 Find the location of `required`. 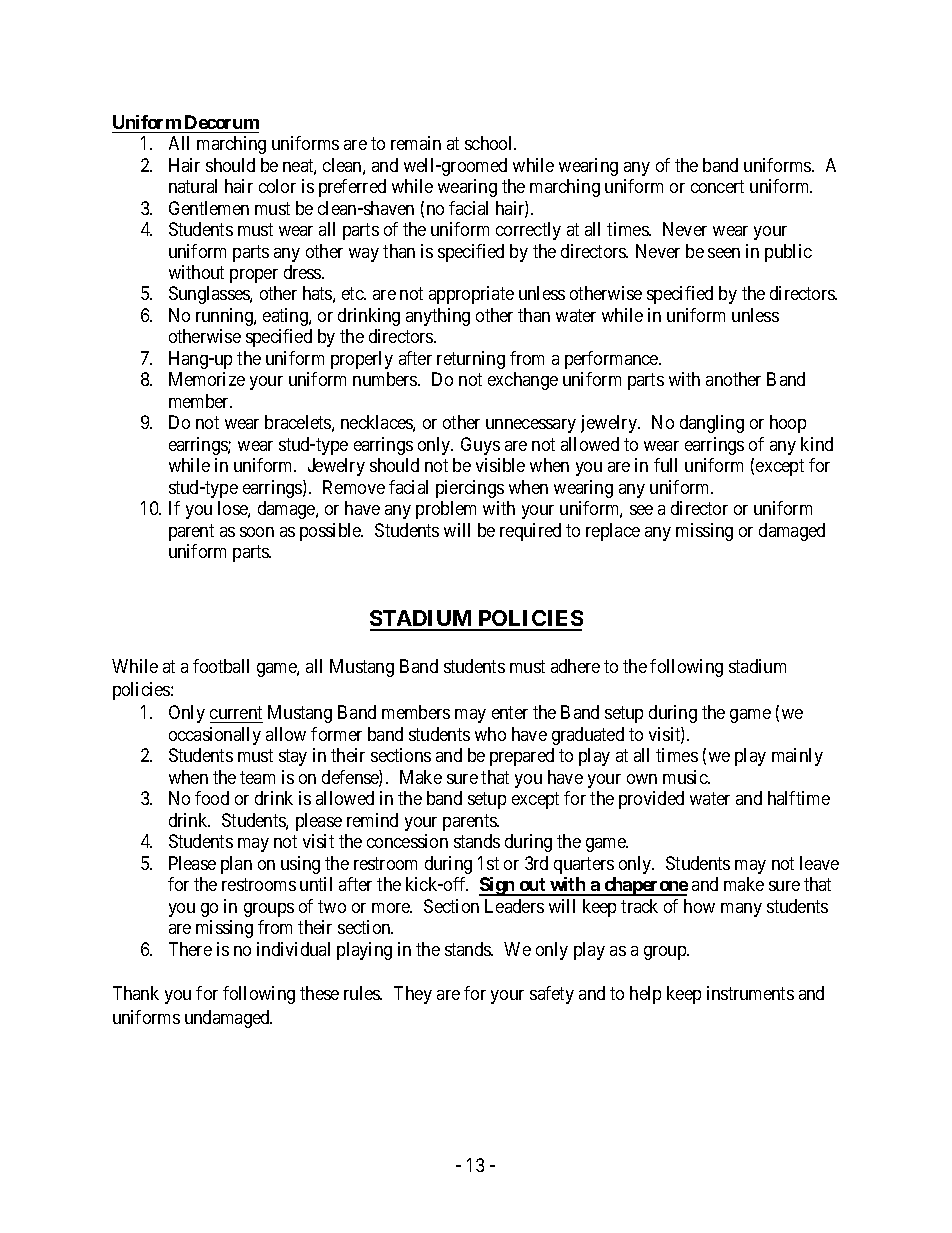

required is located at coordinates (530, 532).
